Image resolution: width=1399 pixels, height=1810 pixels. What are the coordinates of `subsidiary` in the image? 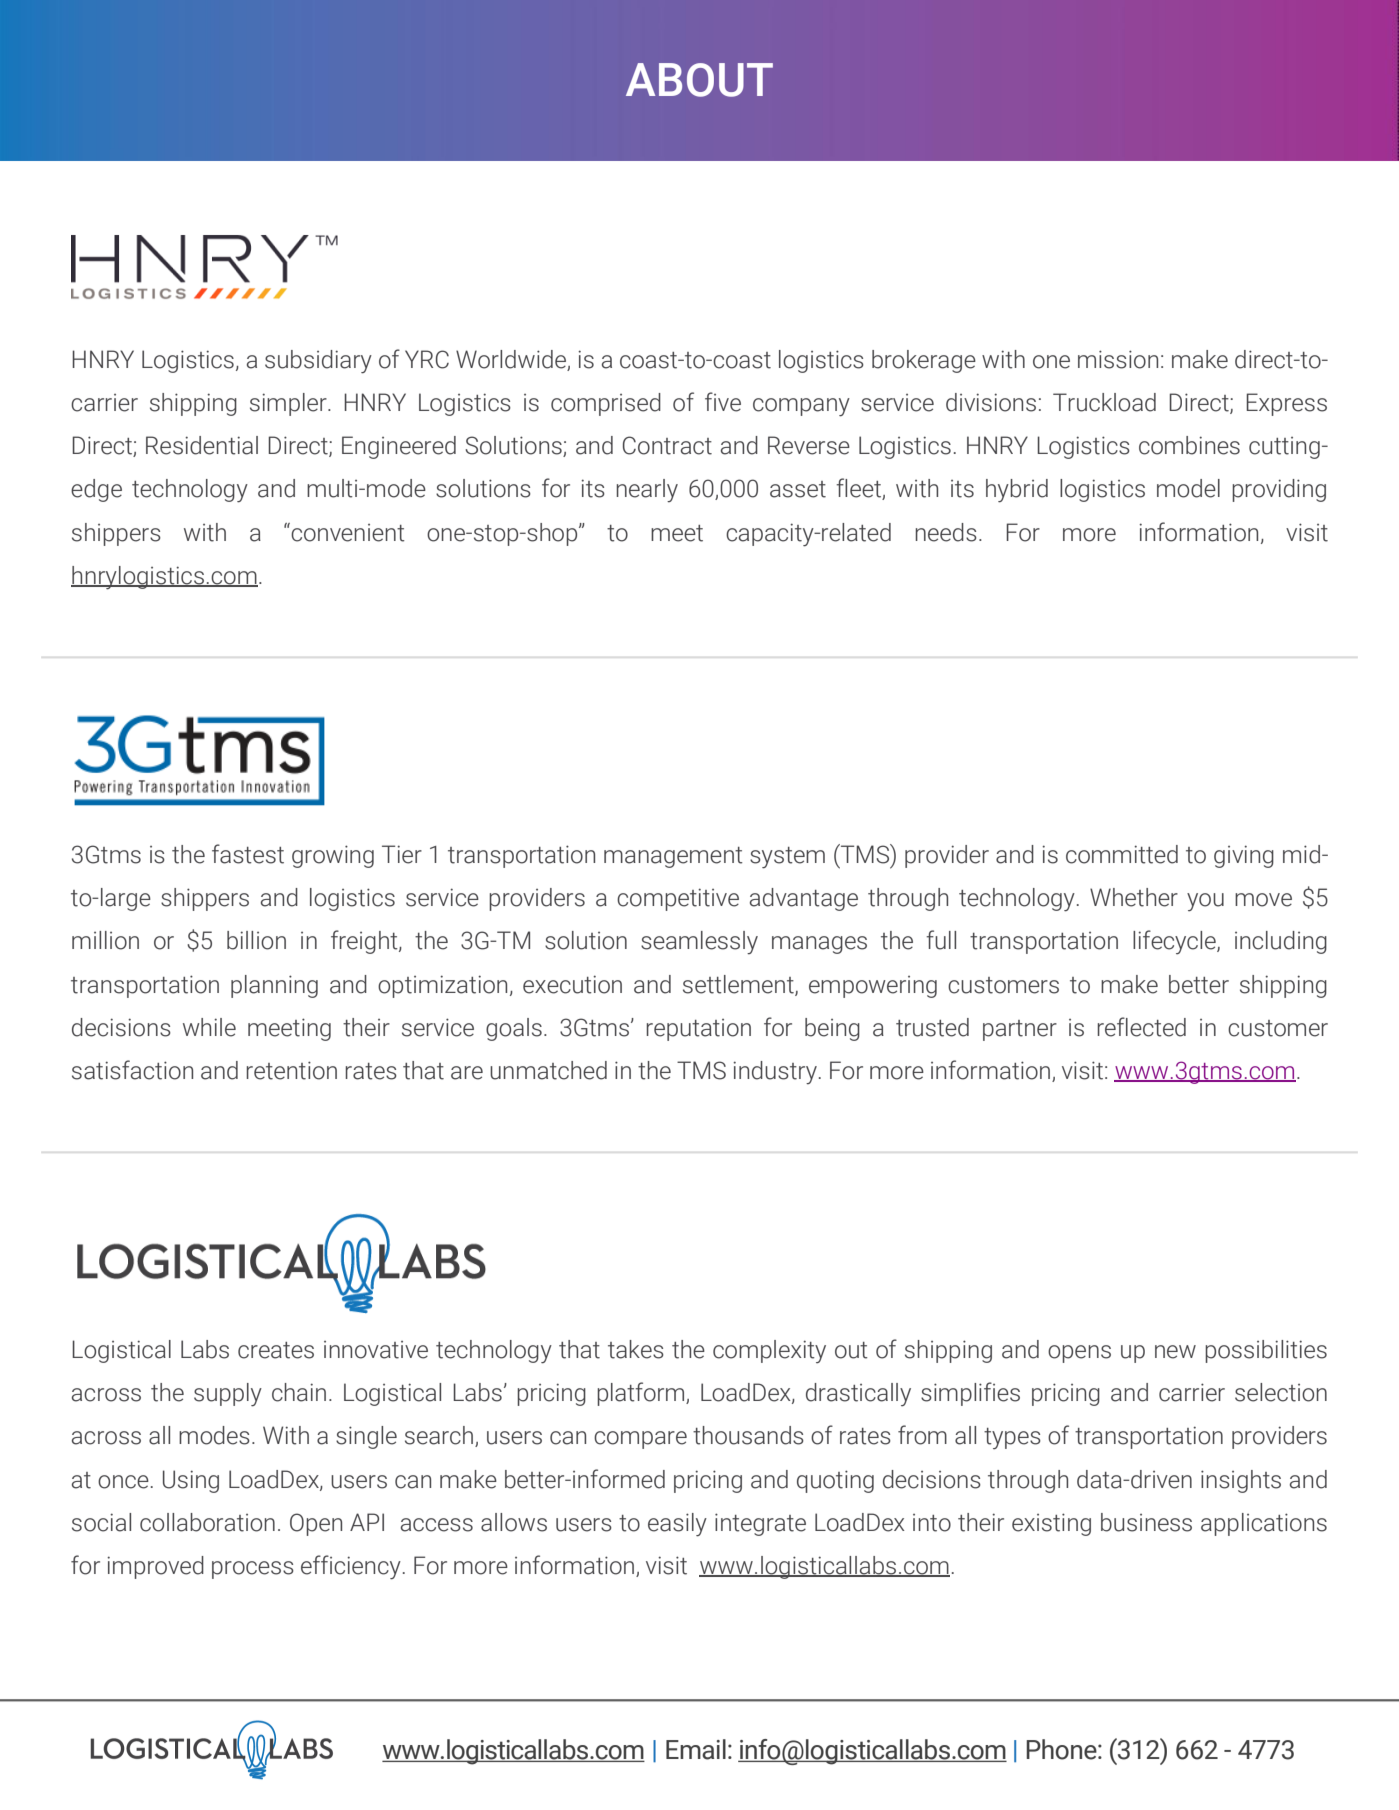 It's located at (318, 362).
